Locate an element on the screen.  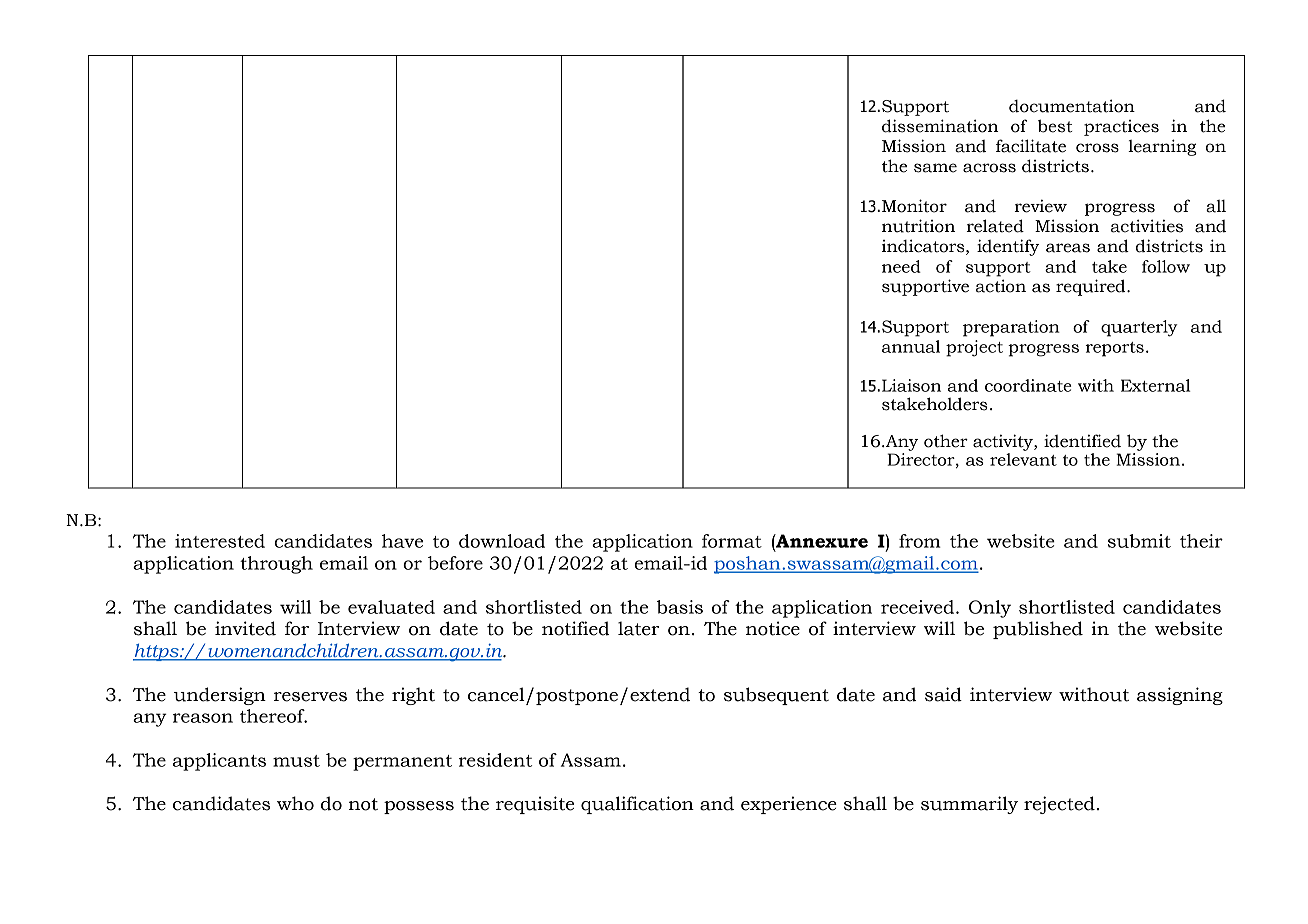
qualification is located at coordinates (637, 805).
